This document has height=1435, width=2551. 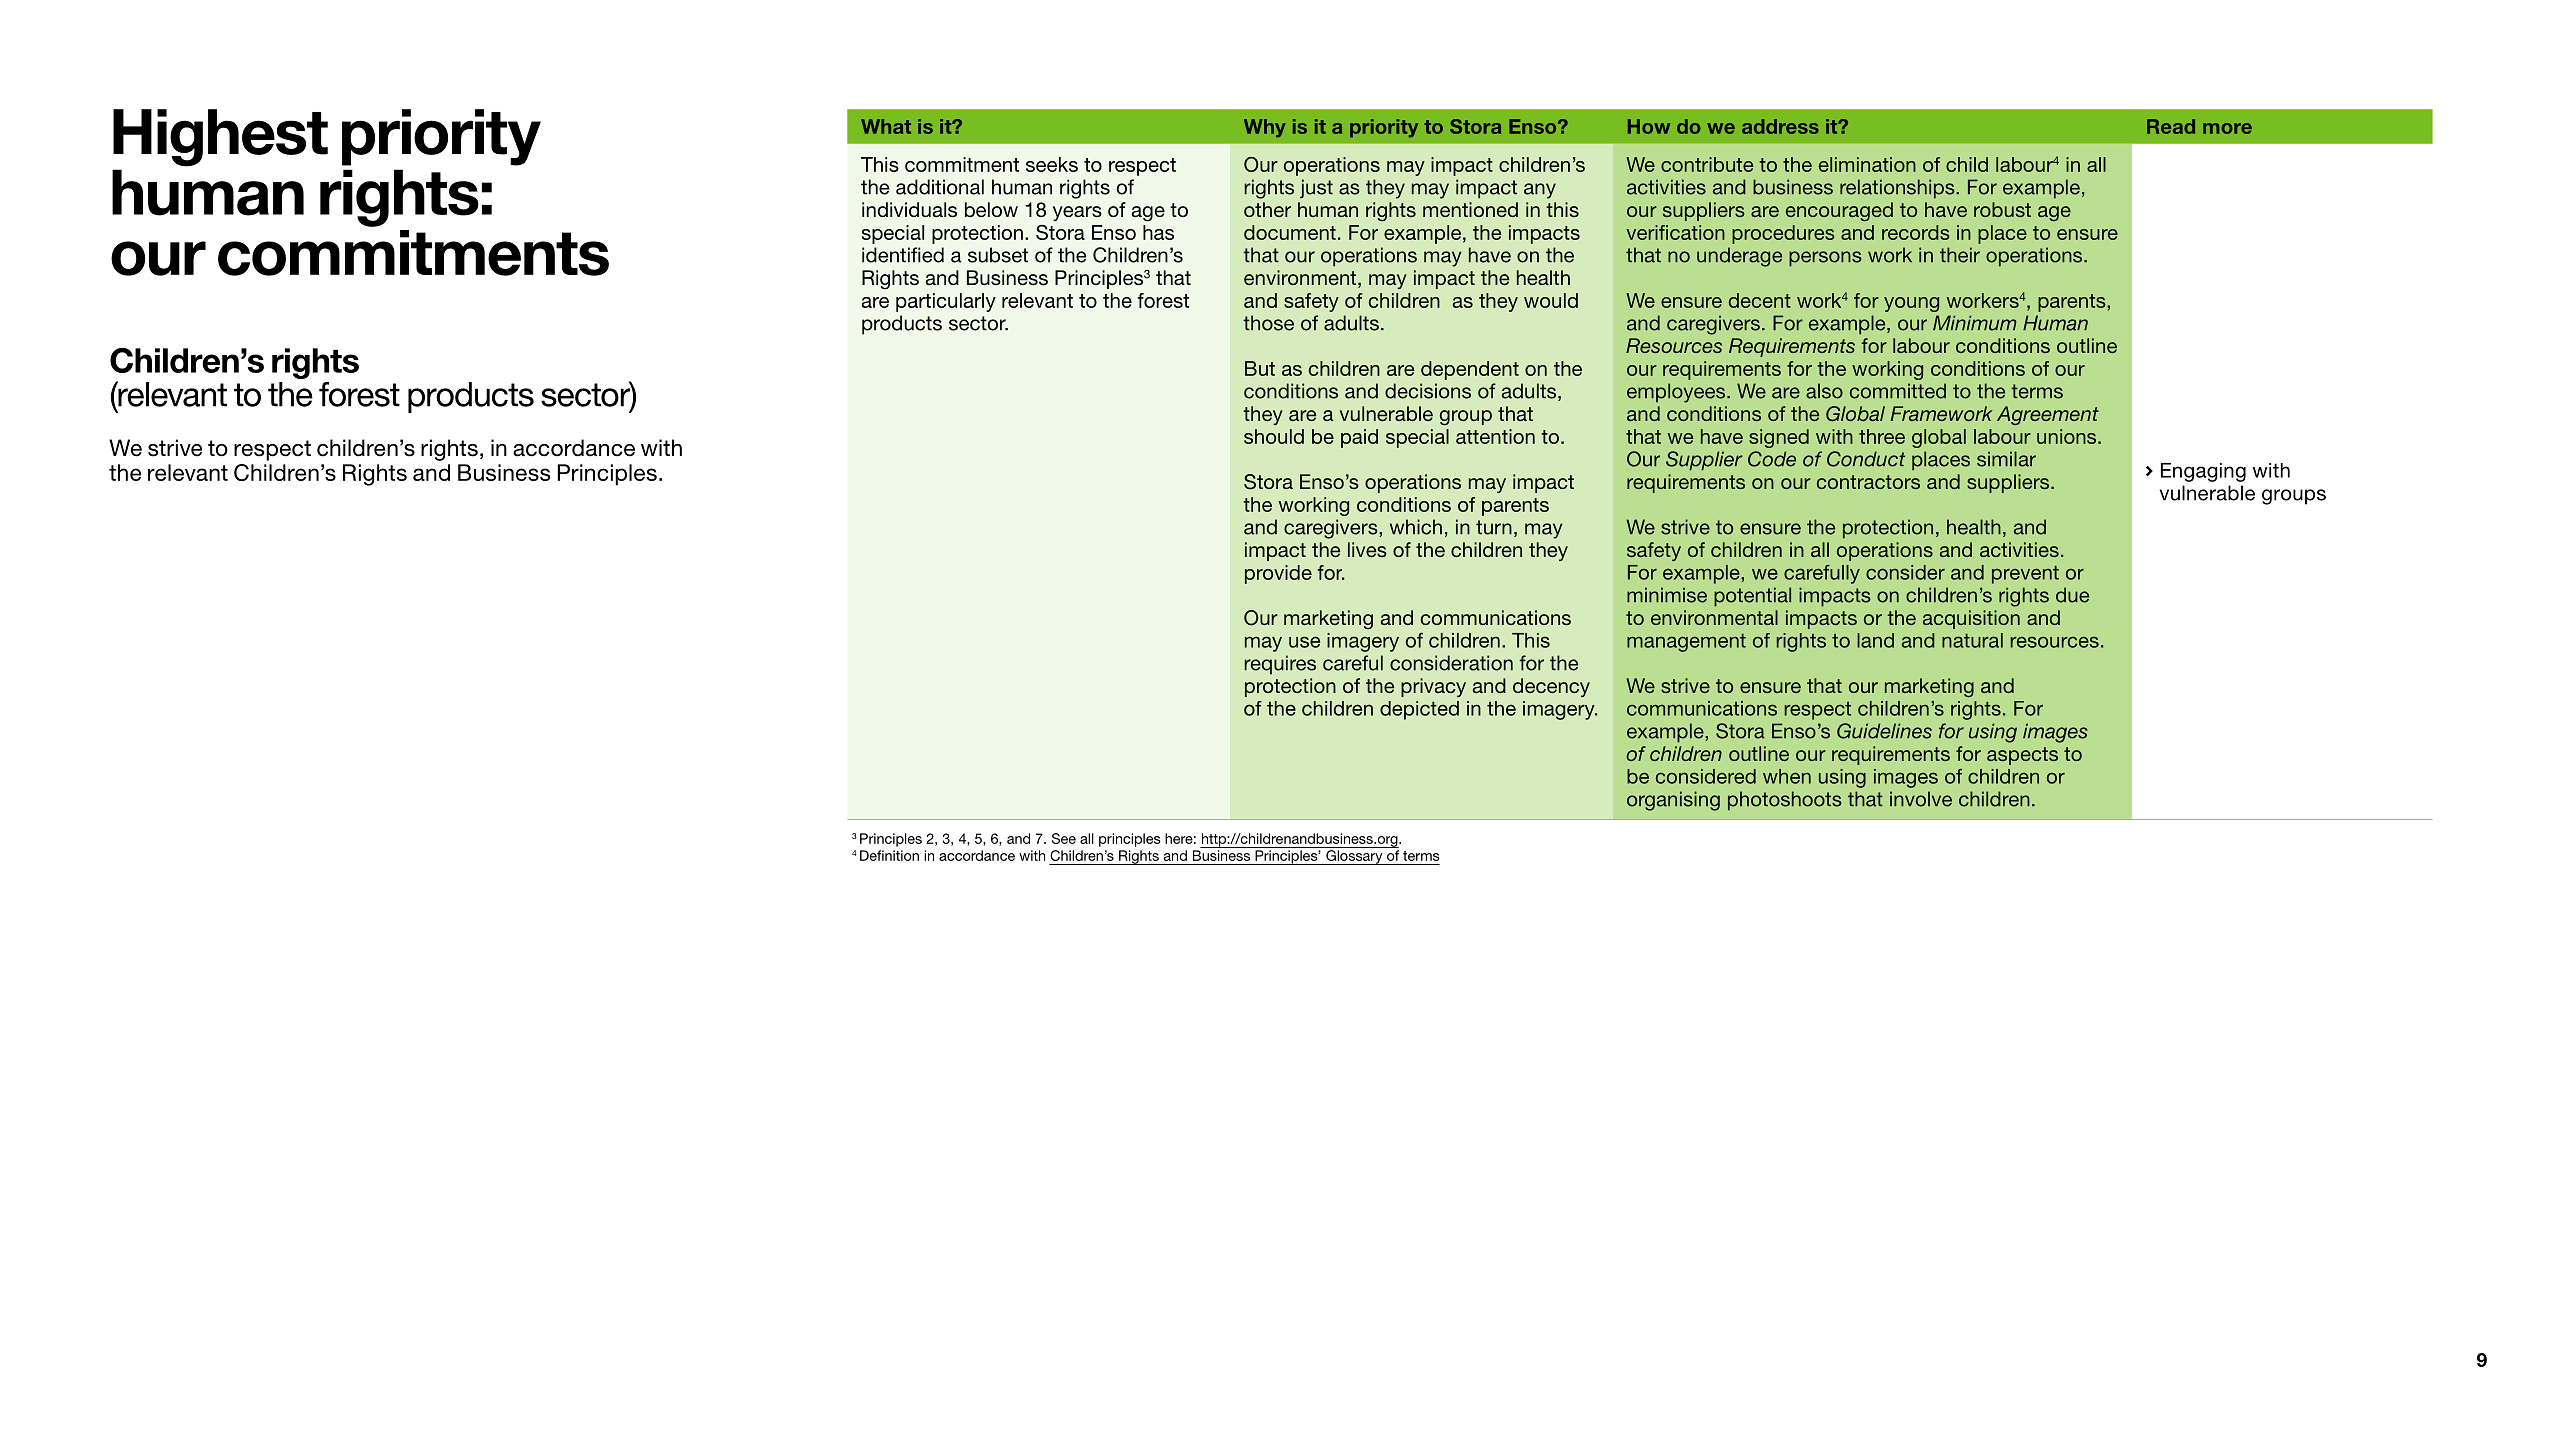 What do you see at coordinates (889, 855) in the document?
I see `Definition` at bounding box center [889, 855].
